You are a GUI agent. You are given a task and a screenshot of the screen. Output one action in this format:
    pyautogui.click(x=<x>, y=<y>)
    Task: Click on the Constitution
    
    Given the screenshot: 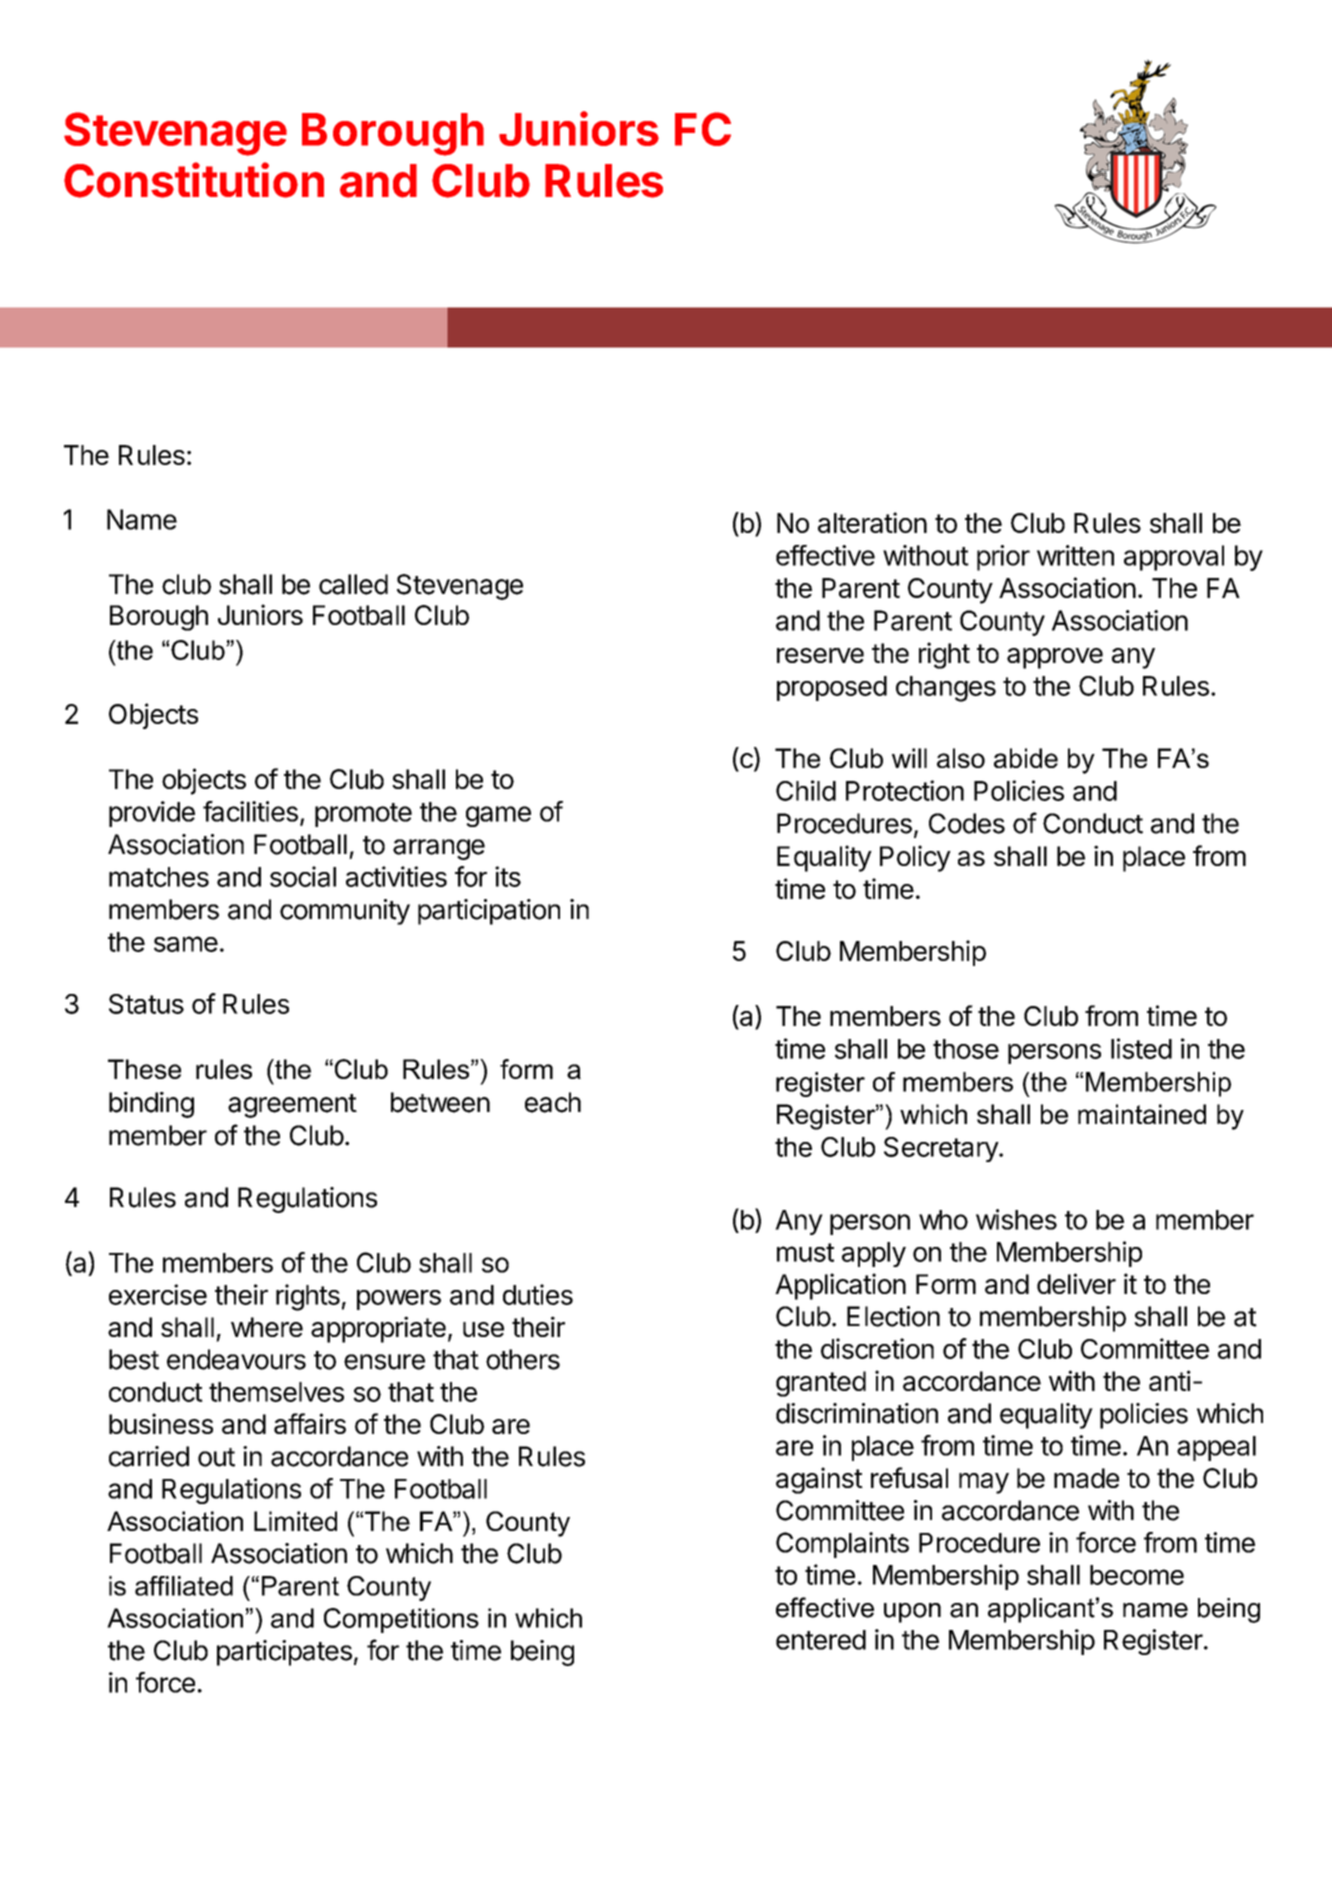 What is the action you would take?
    pyautogui.click(x=194, y=180)
